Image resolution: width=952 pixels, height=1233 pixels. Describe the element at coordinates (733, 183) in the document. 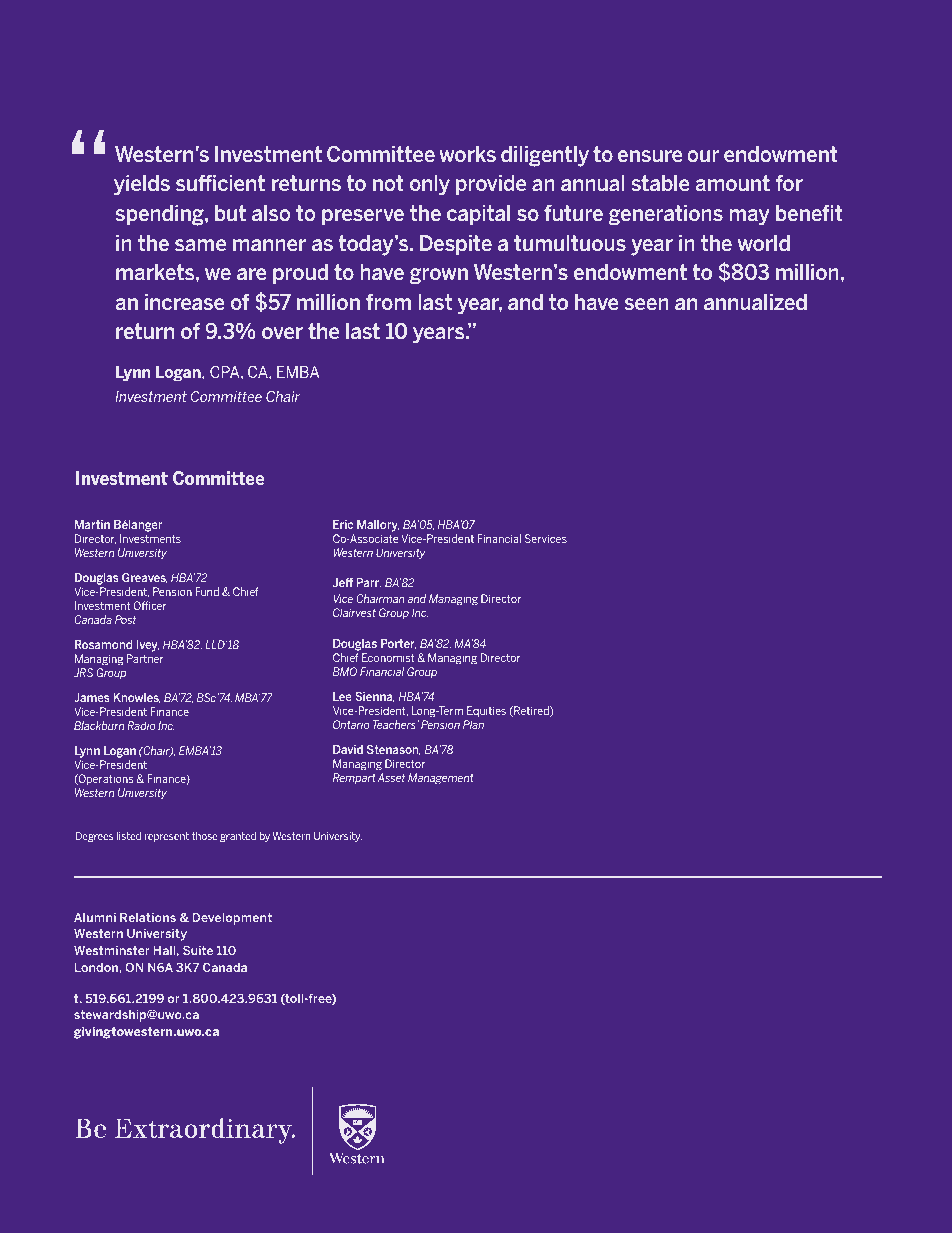

I see `amount` at that location.
